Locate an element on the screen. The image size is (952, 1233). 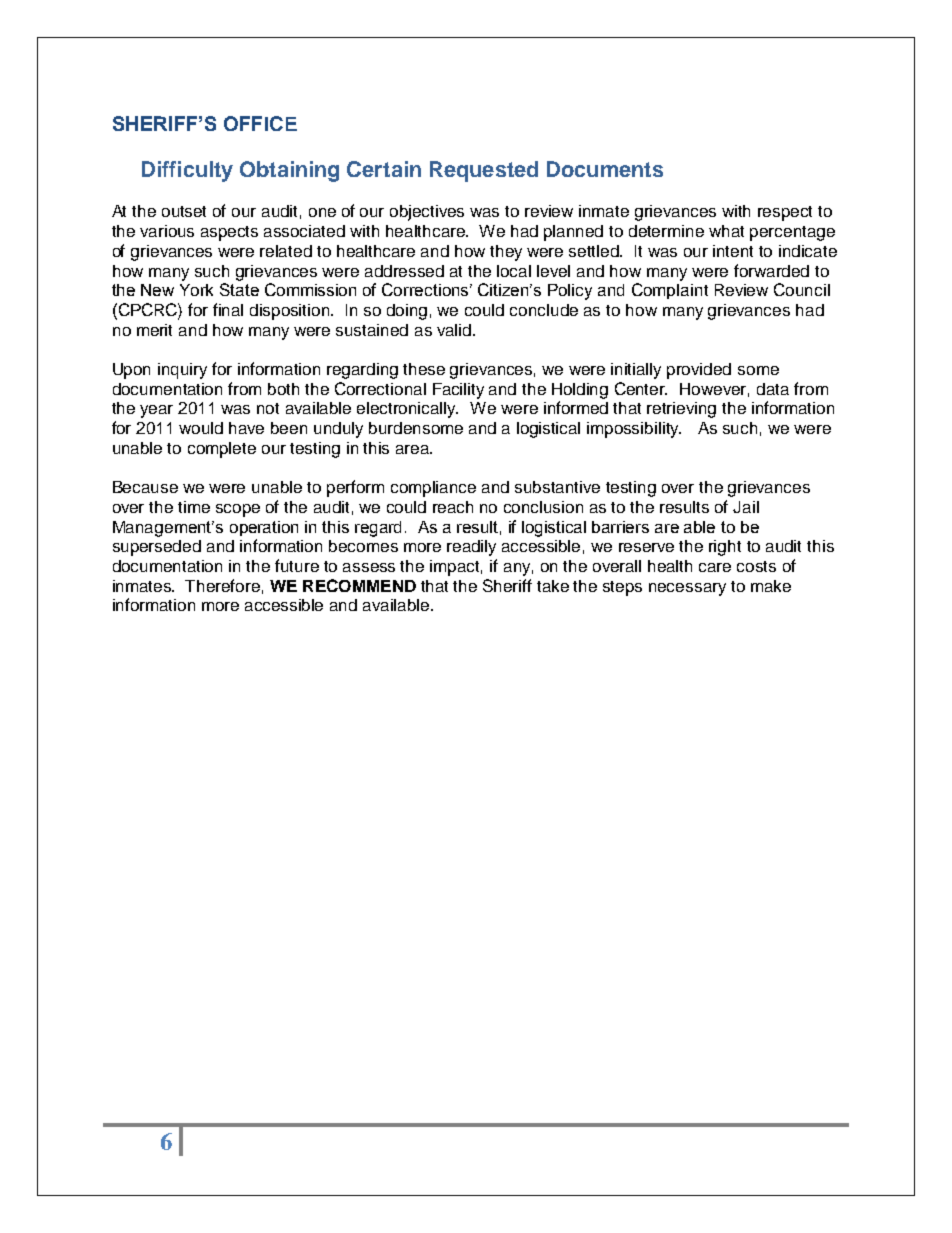
impact is located at coordinates (456, 568).
